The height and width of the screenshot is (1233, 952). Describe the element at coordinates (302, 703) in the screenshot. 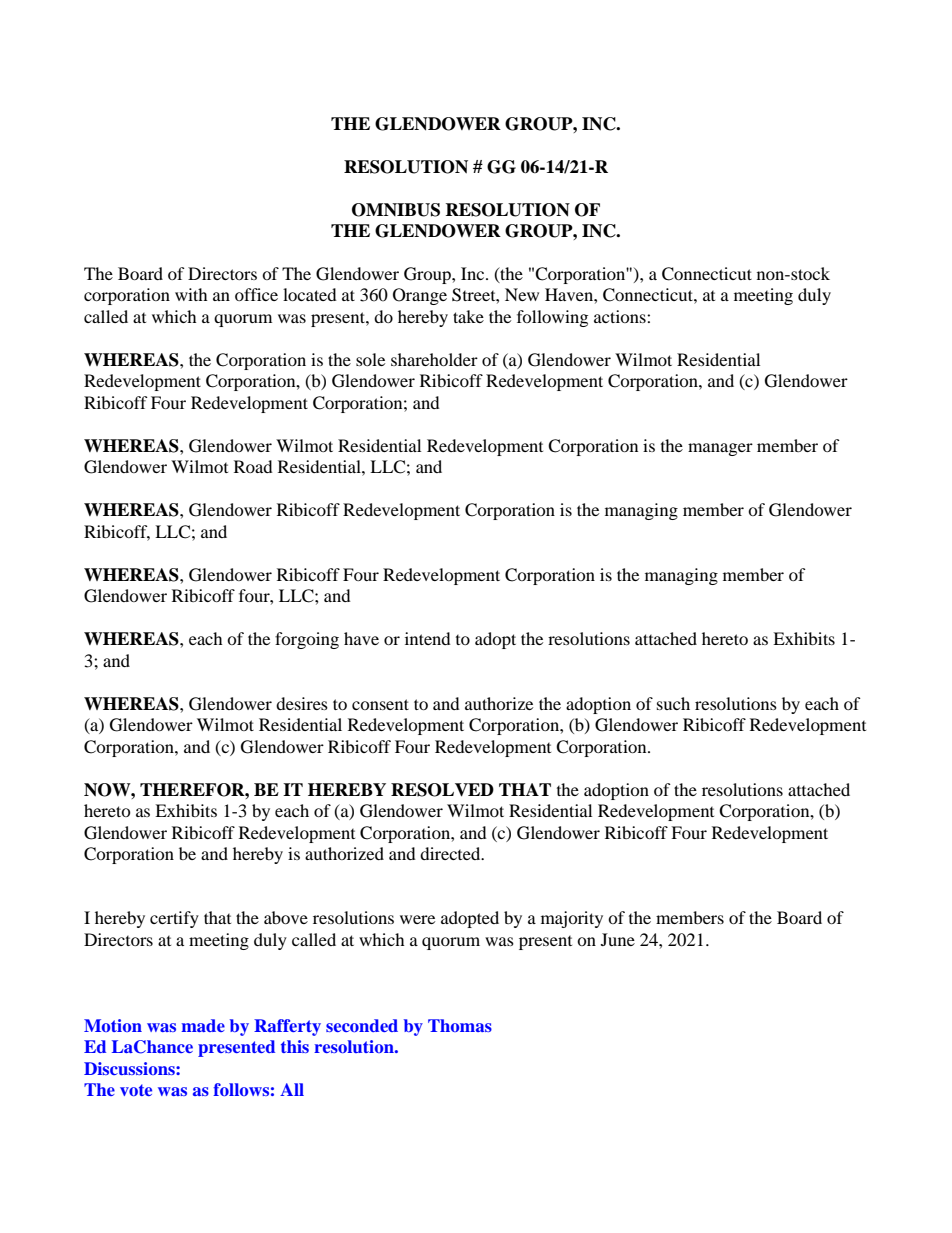

I see `desires` at that location.
